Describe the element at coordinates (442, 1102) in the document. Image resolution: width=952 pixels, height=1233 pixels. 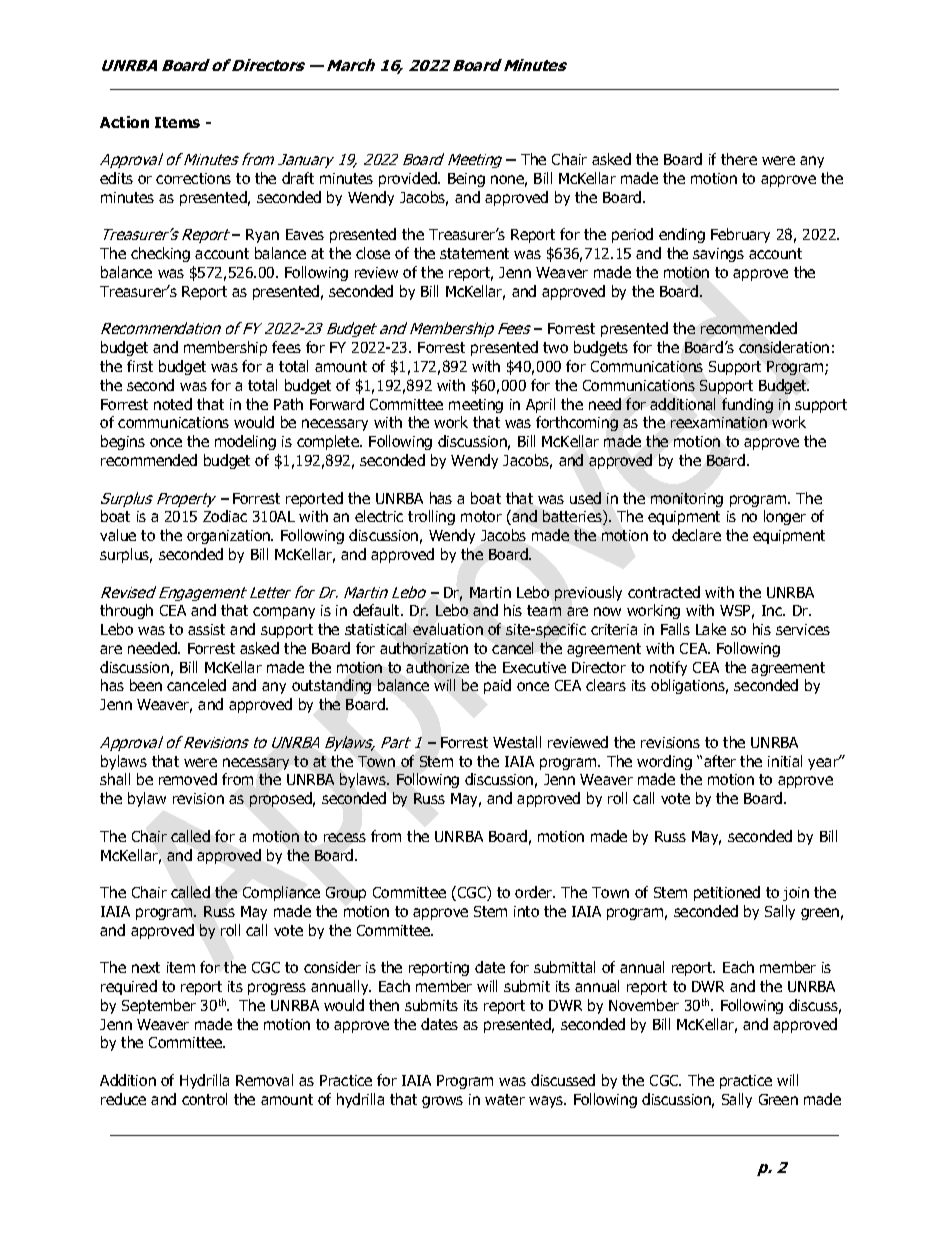
I see `grows` at that location.
